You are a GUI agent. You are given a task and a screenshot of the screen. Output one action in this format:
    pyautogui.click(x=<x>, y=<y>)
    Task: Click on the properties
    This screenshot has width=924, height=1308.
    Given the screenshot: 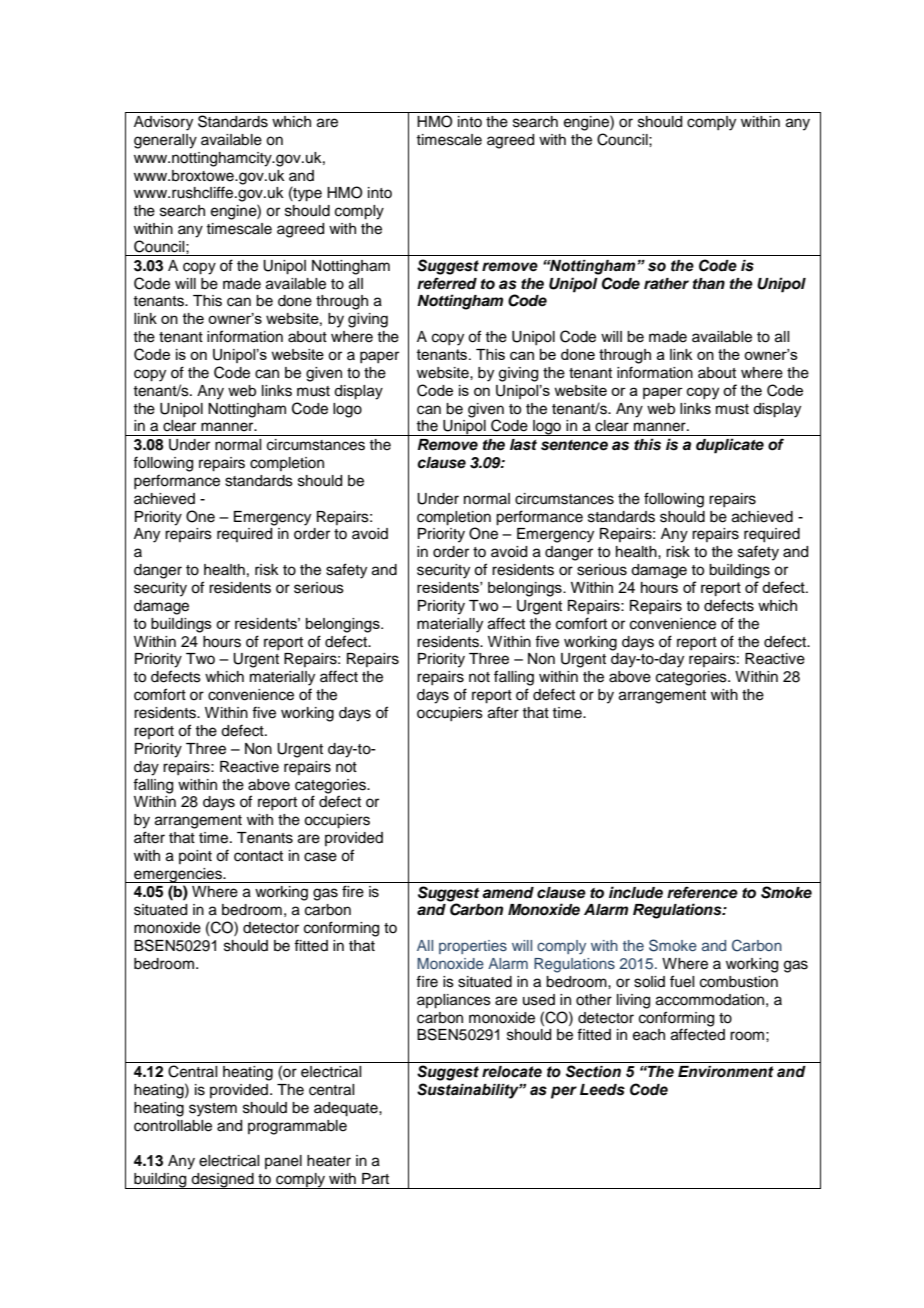 What is the action you would take?
    pyautogui.click(x=473, y=947)
